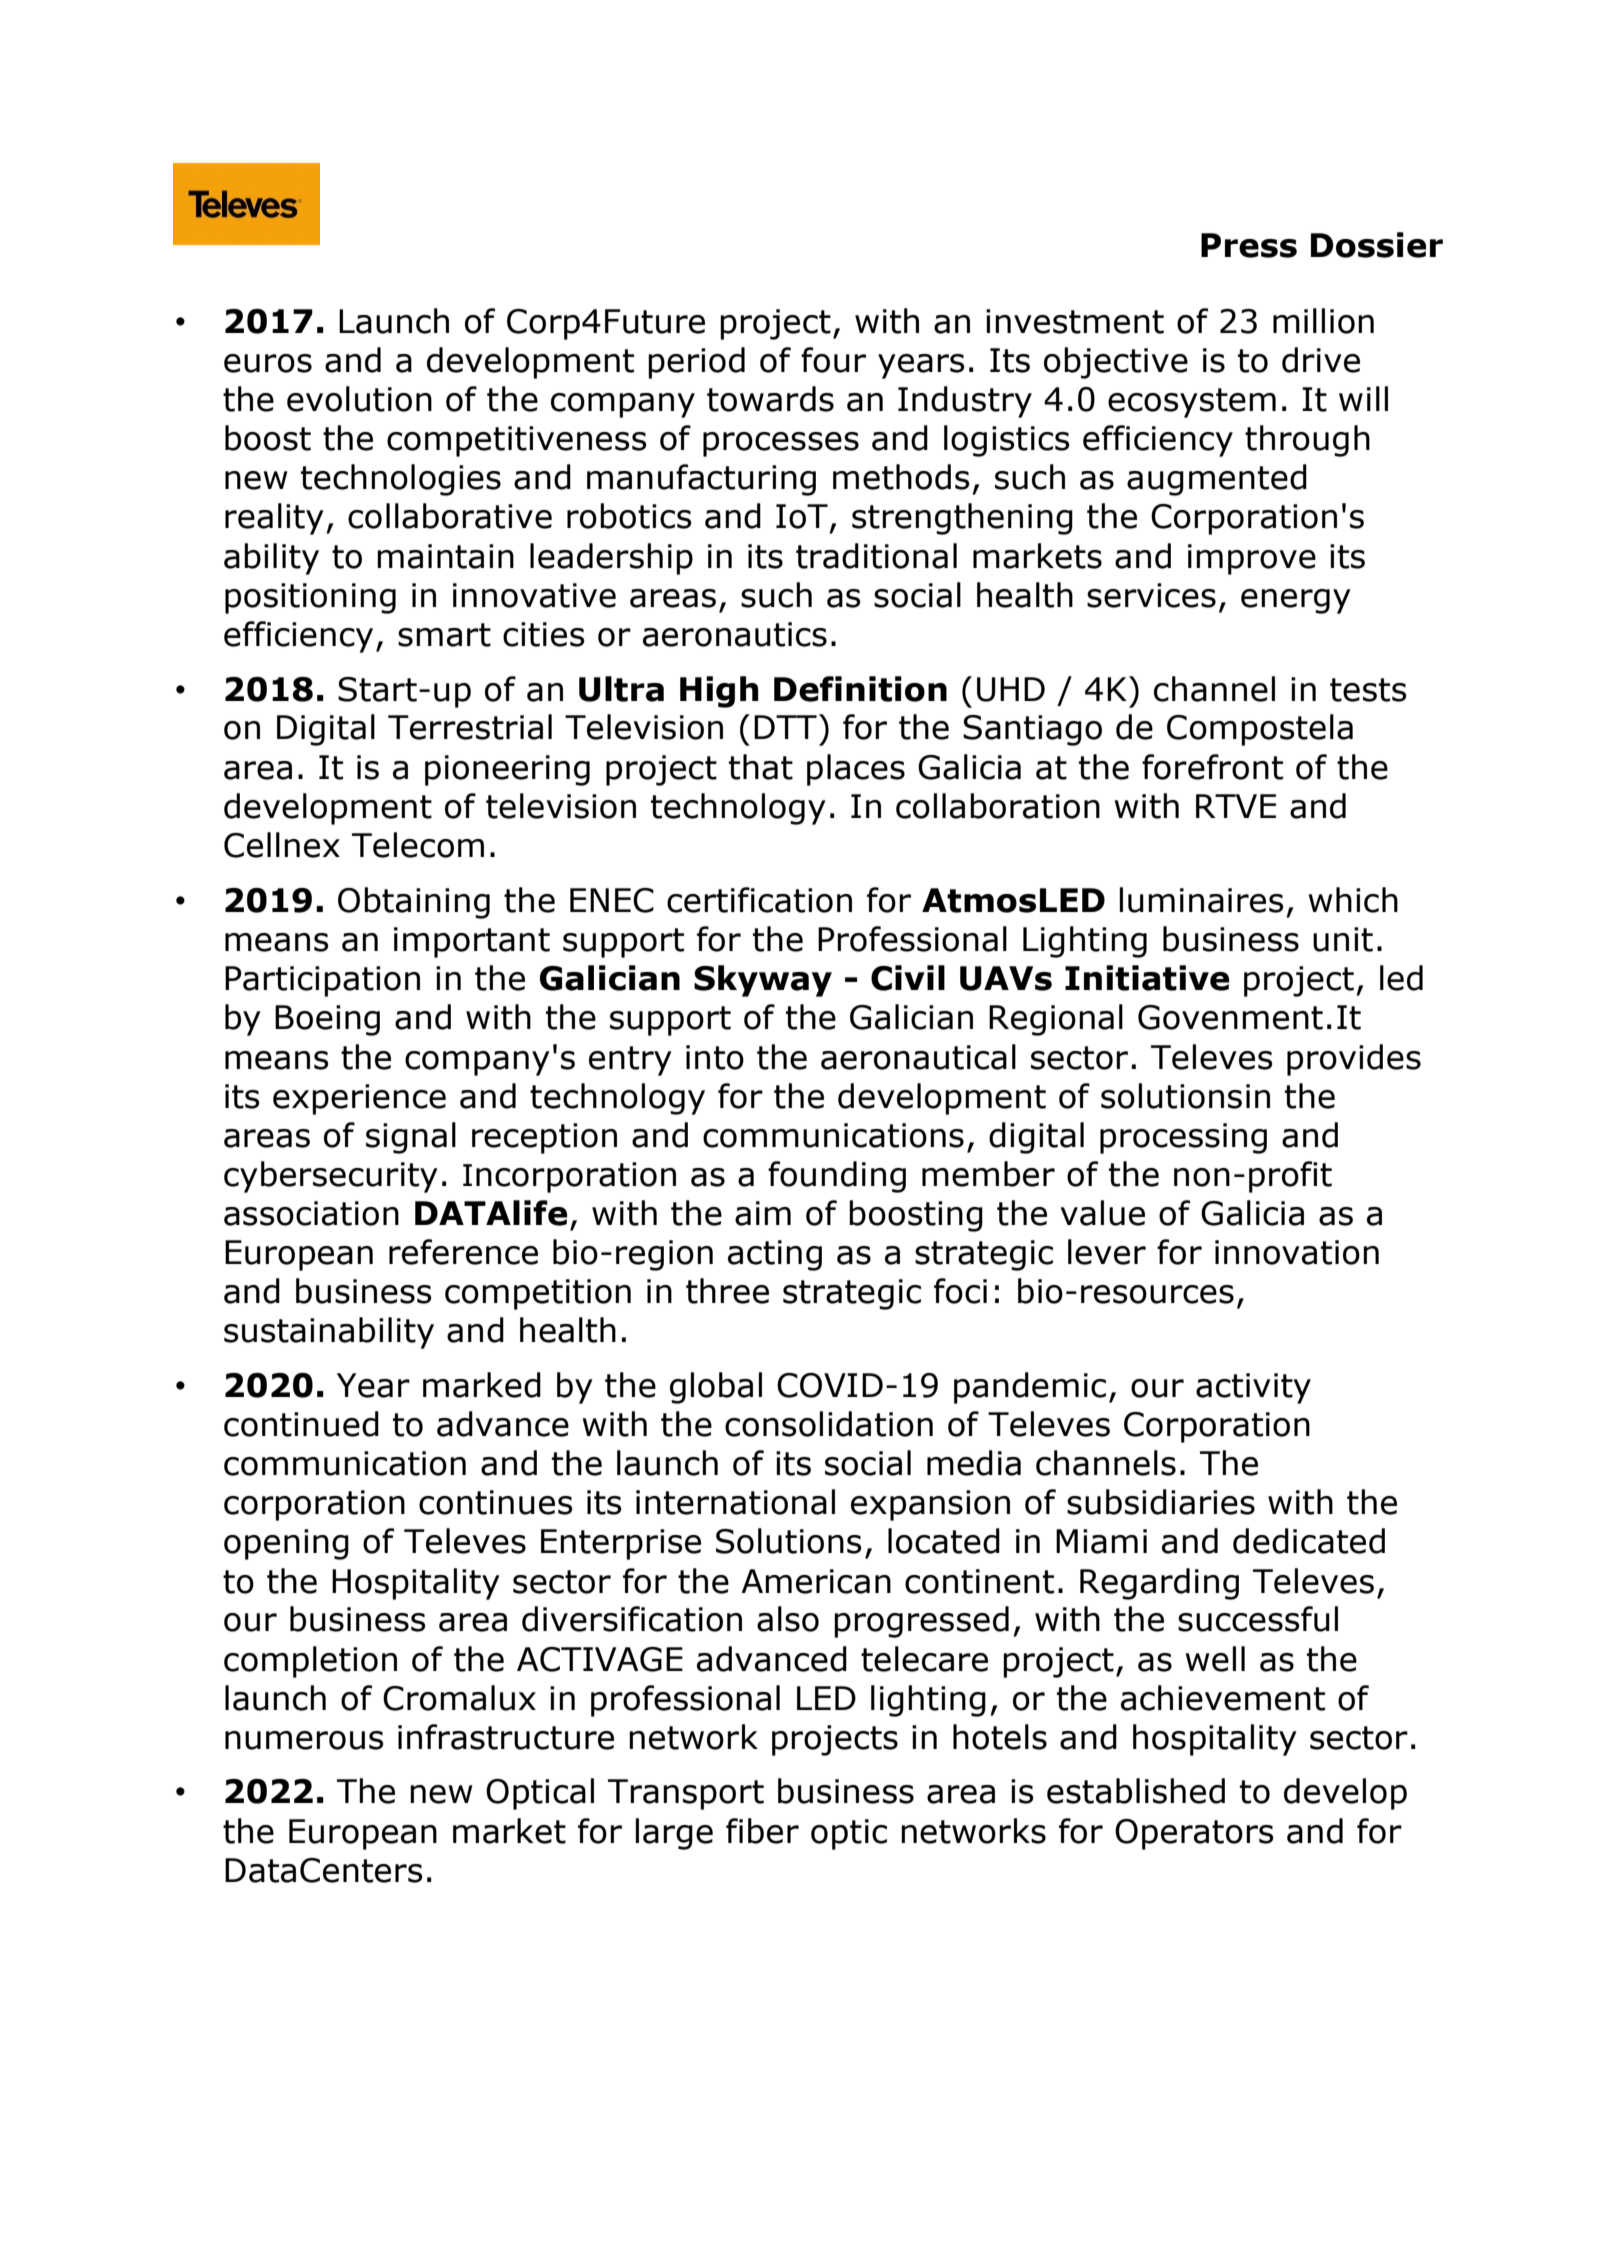 This page has height=2258, width=1597. Describe the element at coordinates (304, 1740) in the page. I see `numerous` at that location.
